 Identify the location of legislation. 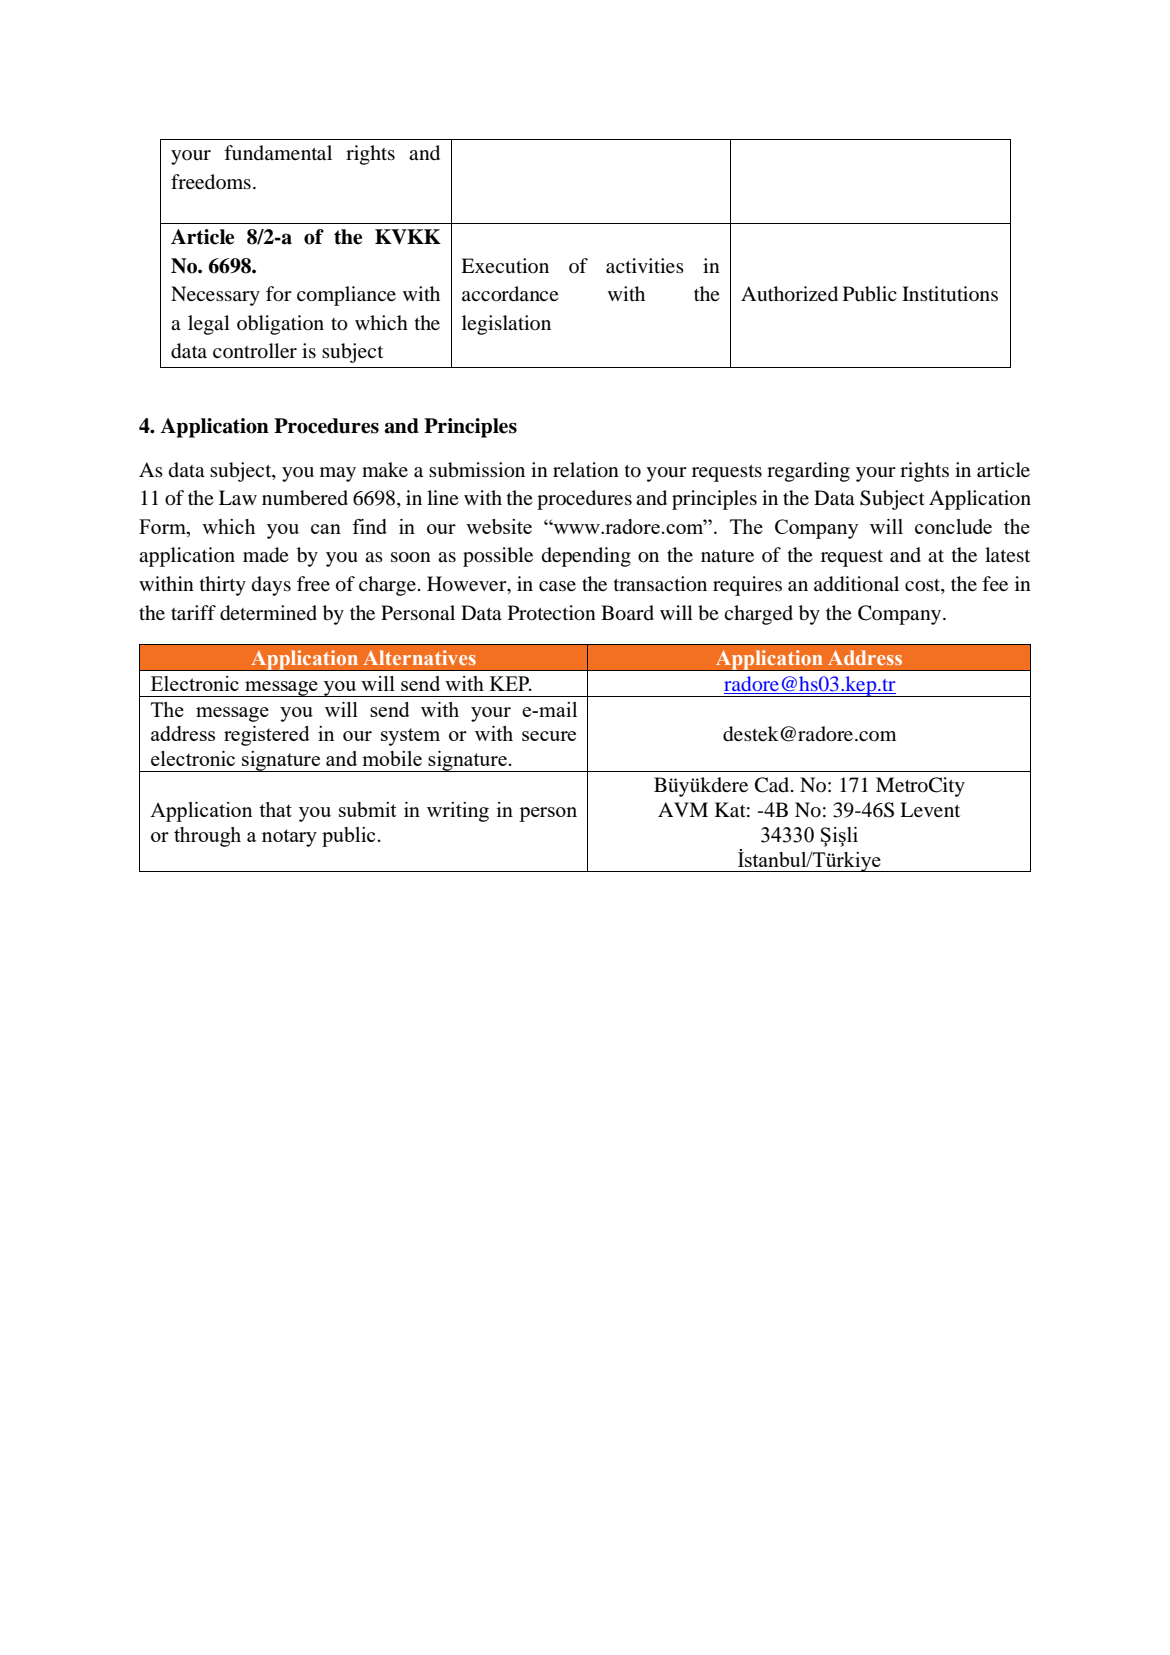
(506, 325).
